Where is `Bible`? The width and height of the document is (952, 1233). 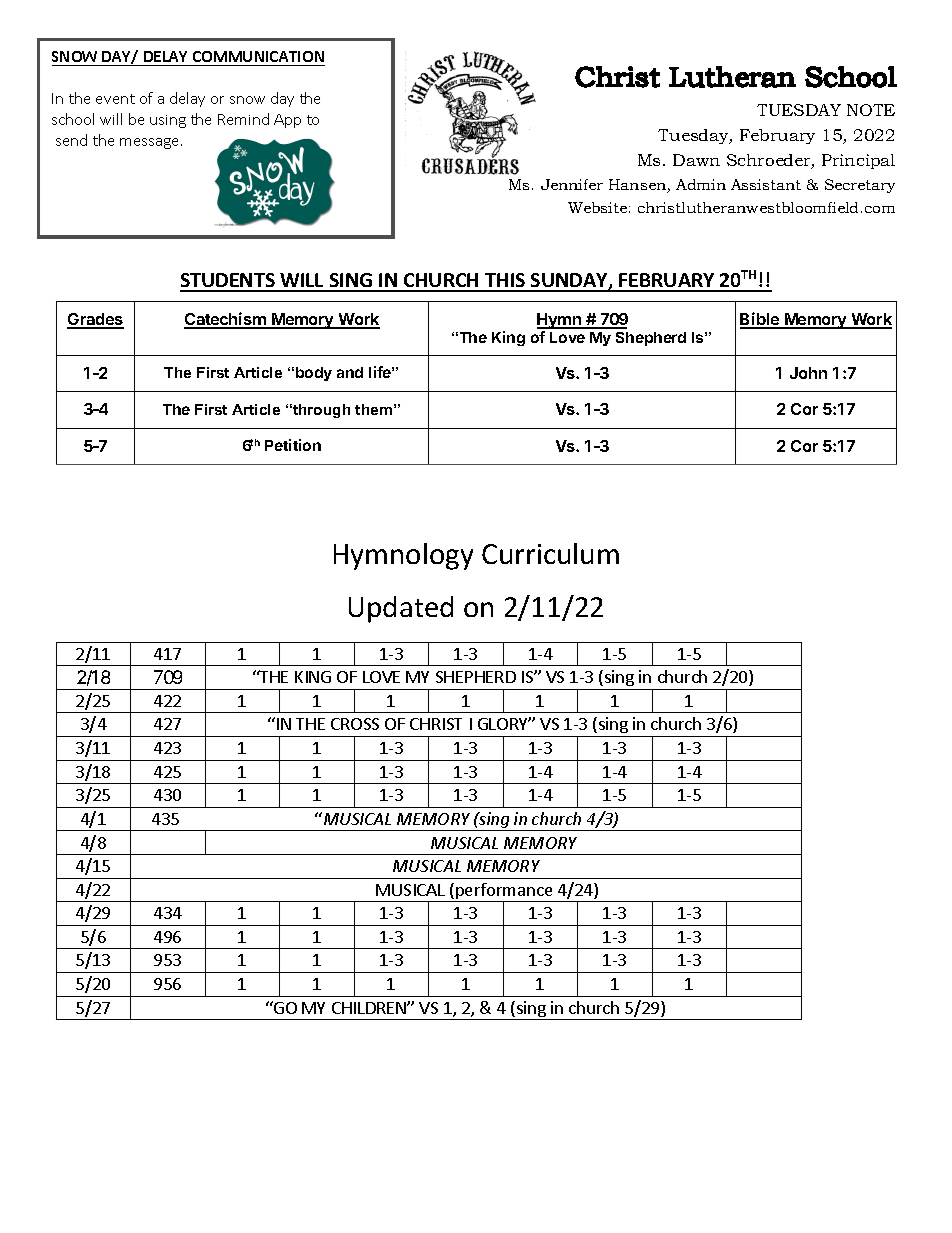 Bible is located at coordinates (761, 320).
